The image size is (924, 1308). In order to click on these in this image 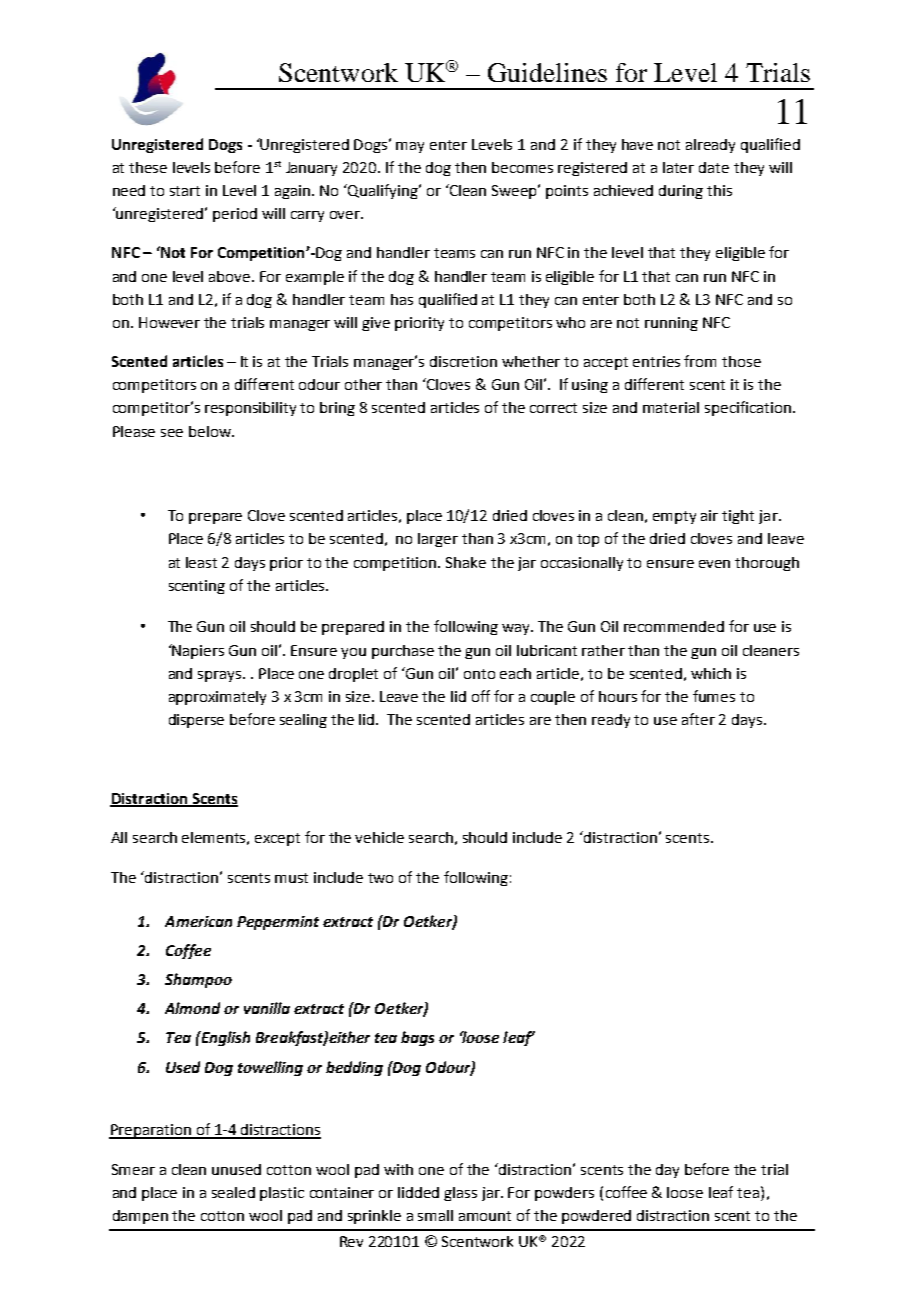, I will do `click(148, 167)`.
